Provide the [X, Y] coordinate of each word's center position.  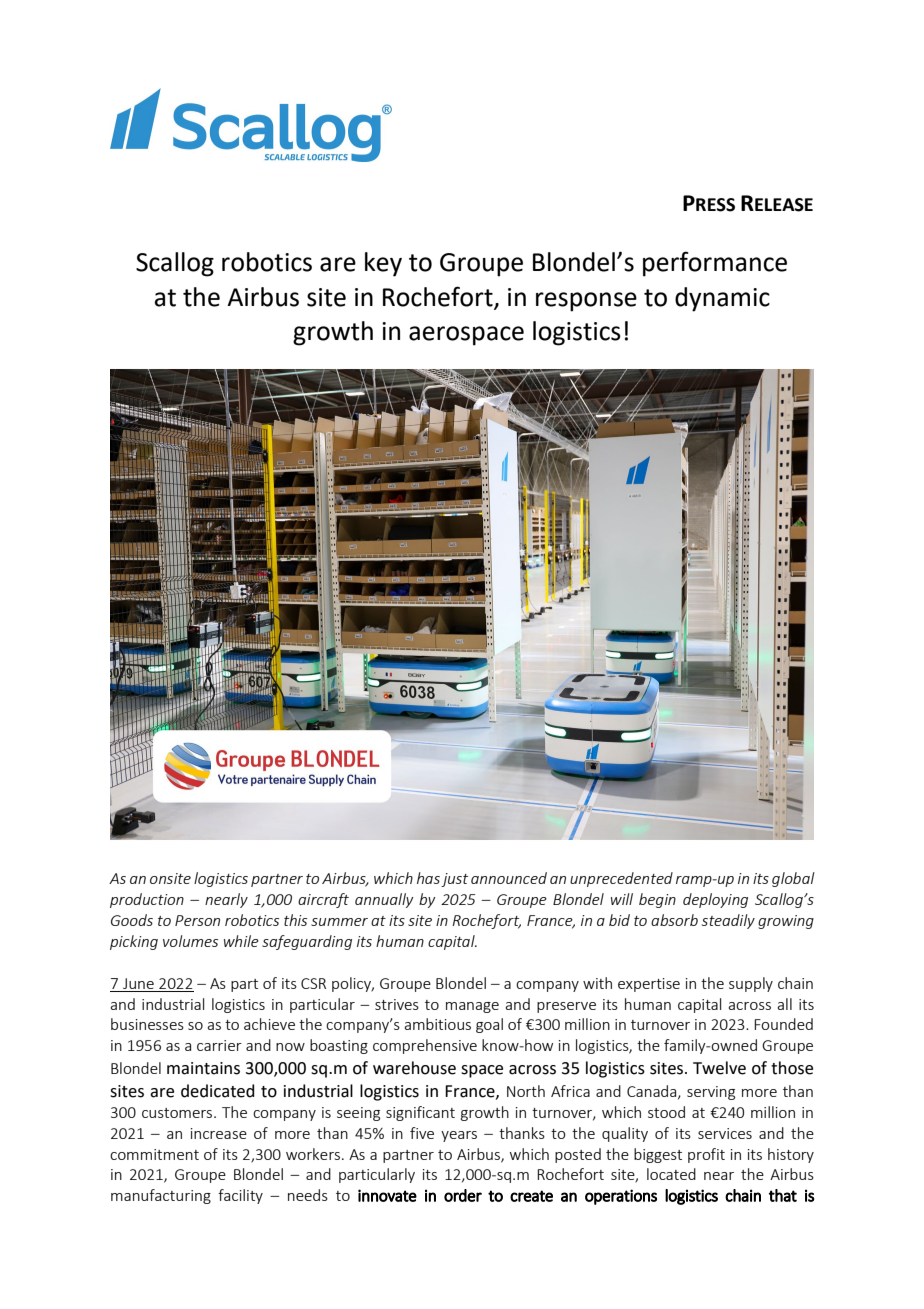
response [586, 302]
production [147, 900]
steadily [728, 921]
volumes [190, 941]
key [383, 264]
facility [240, 1196]
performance [715, 264]
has [428, 878]
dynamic [722, 299]
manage [472, 1007]
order [463, 1195]
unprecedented [621, 879]
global [793, 879]
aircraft [323, 900]
